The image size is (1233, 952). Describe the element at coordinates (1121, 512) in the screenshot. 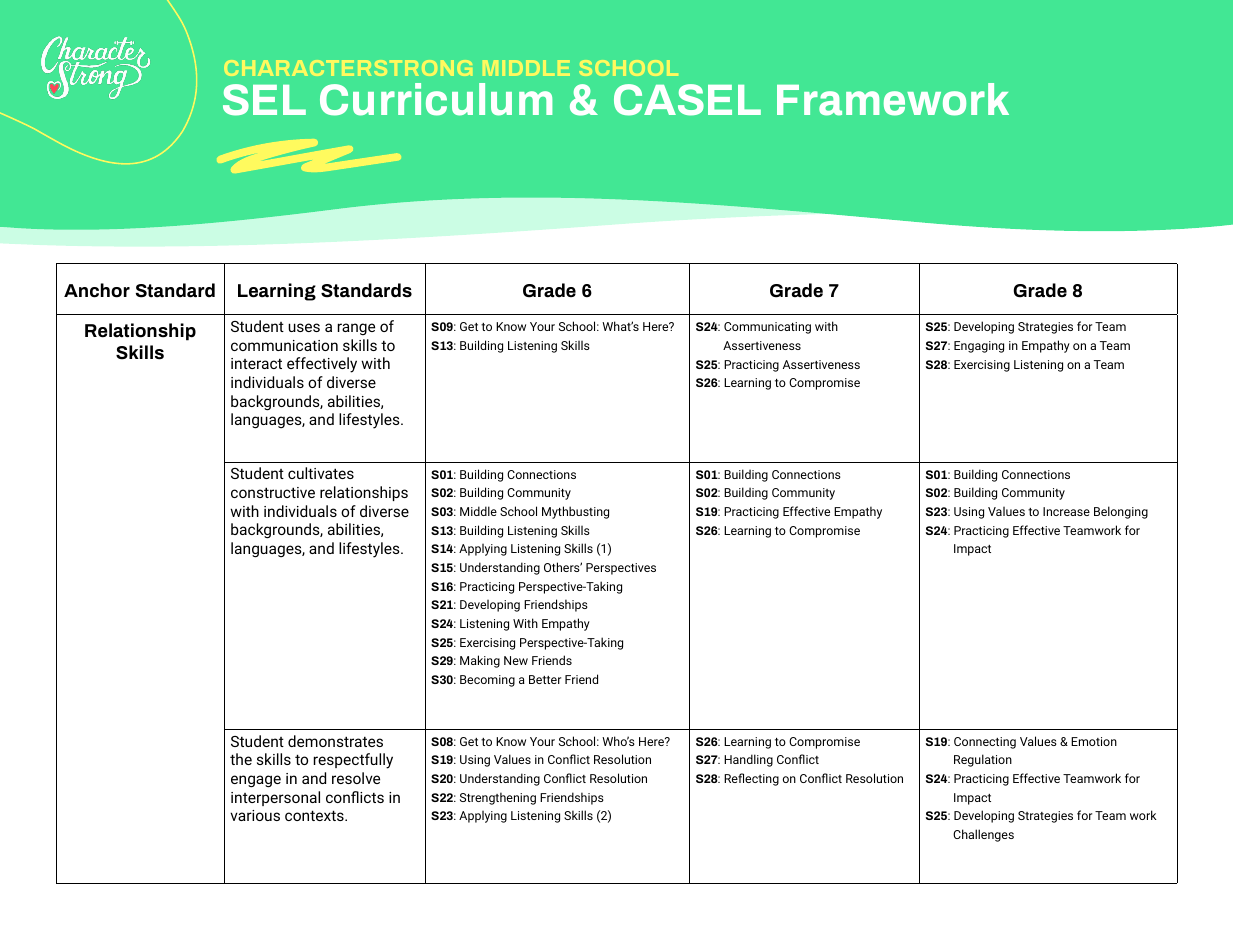

I see `Belonging` at that location.
